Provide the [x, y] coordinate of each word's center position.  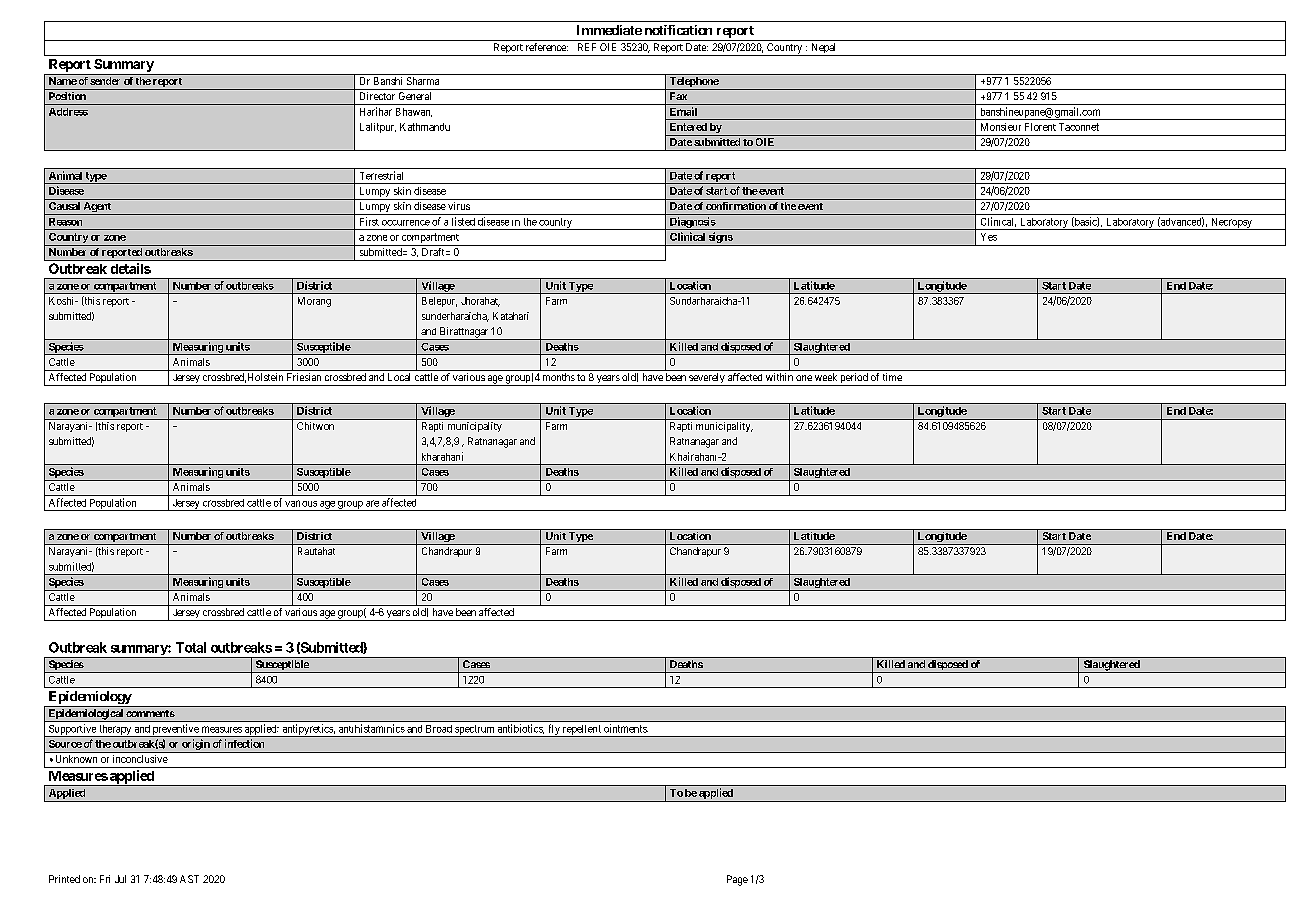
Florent [1040, 127]
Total [191, 647]
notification [678, 30]
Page [737, 880]
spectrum [475, 731]
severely [707, 379]
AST [189, 879]
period [854, 379]
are [372, 503]
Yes [989, 237]
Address [68, 112]
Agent [97, 208]
